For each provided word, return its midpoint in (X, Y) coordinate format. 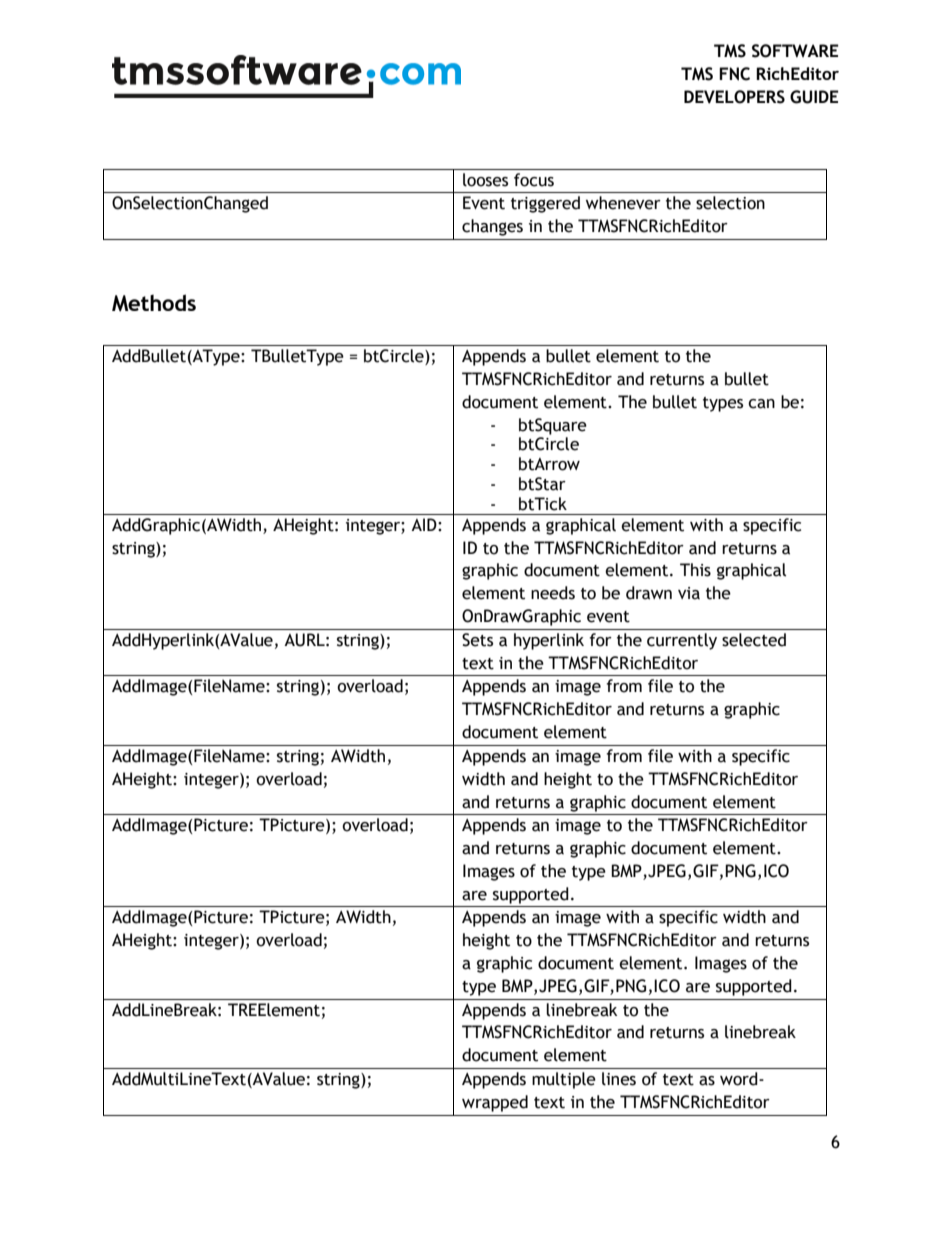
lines (619, 1079)
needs (553, 593)
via (689, 593)
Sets (477, 640)
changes (492, 227)
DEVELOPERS (734, 97)
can (761, 404)
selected (754, 640)
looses (485, 180)
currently (682, 641)
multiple (564, 1080)
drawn (649, 593)
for (600, 640)
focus (534, 180)
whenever (623, 203)
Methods (154, 303)
